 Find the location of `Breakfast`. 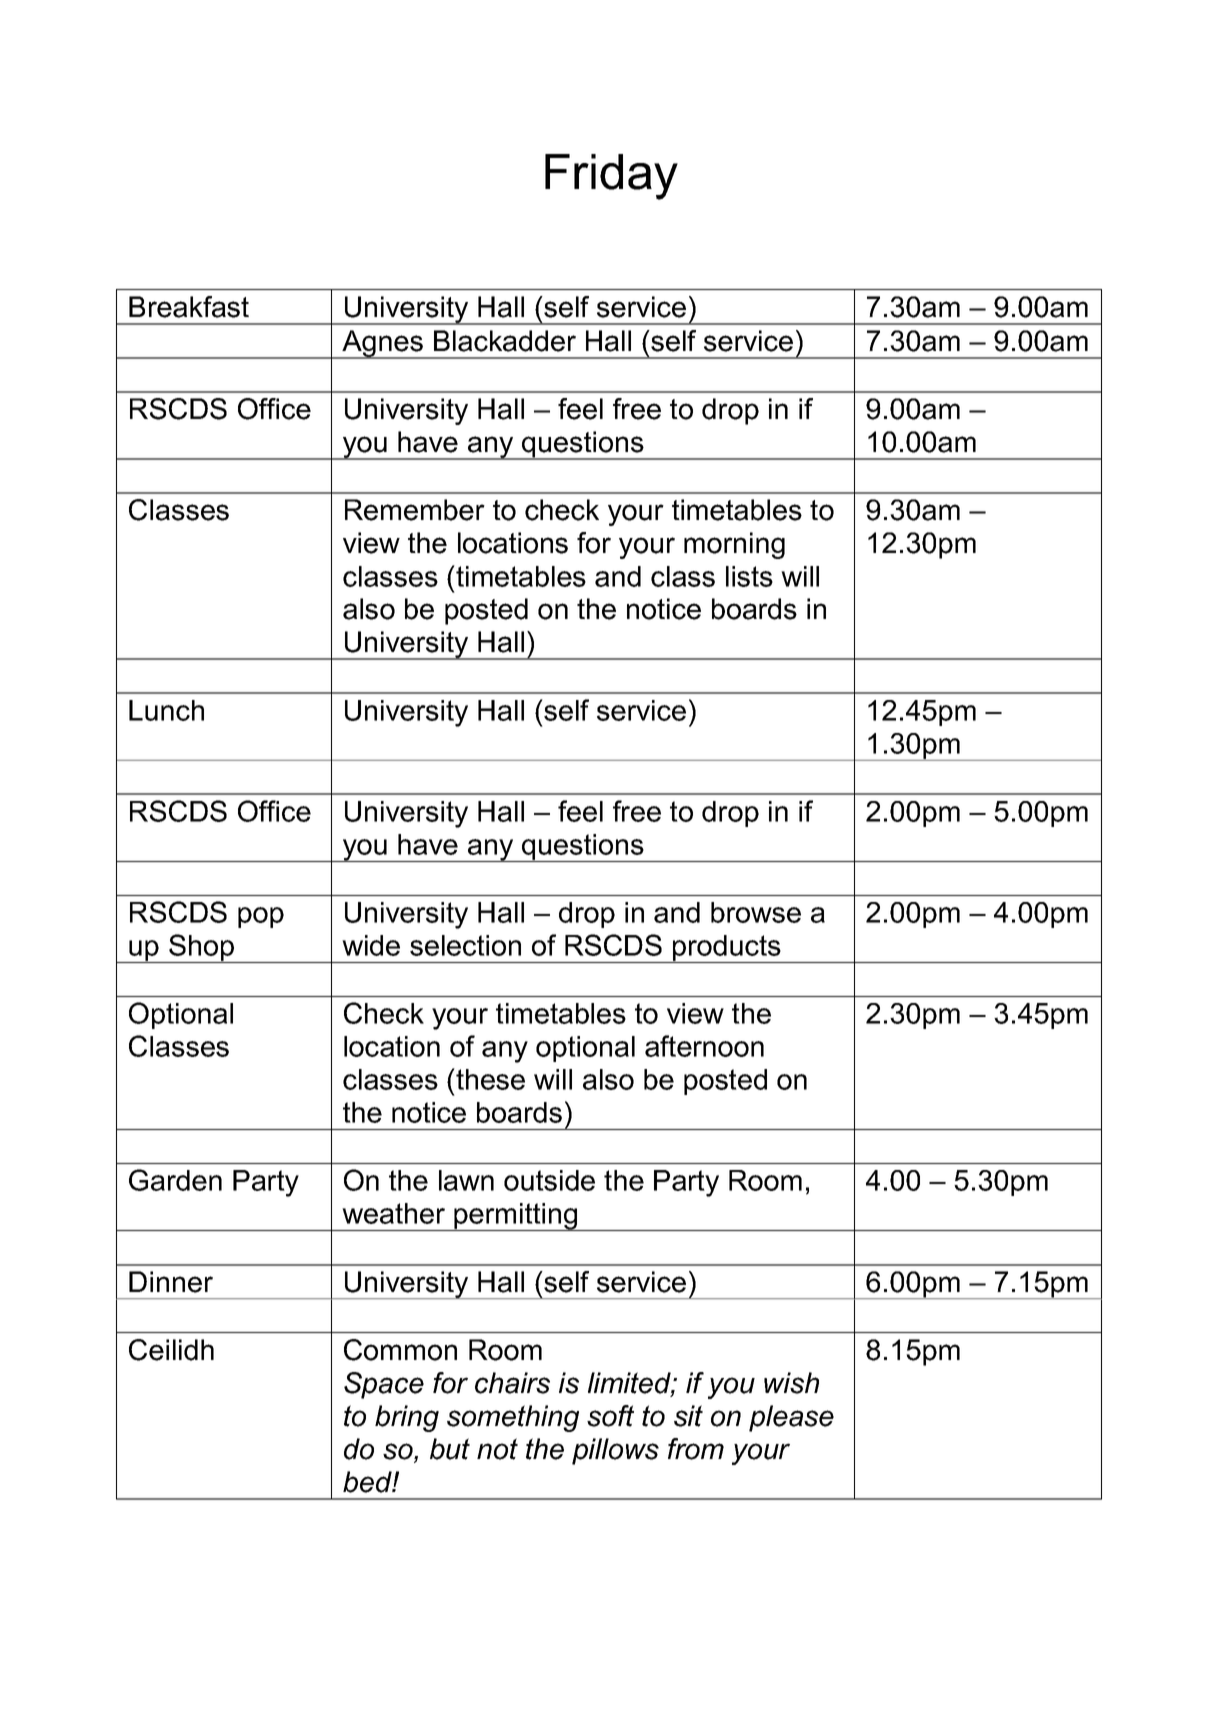

Breakfast is located at coordinates (189, 307).
